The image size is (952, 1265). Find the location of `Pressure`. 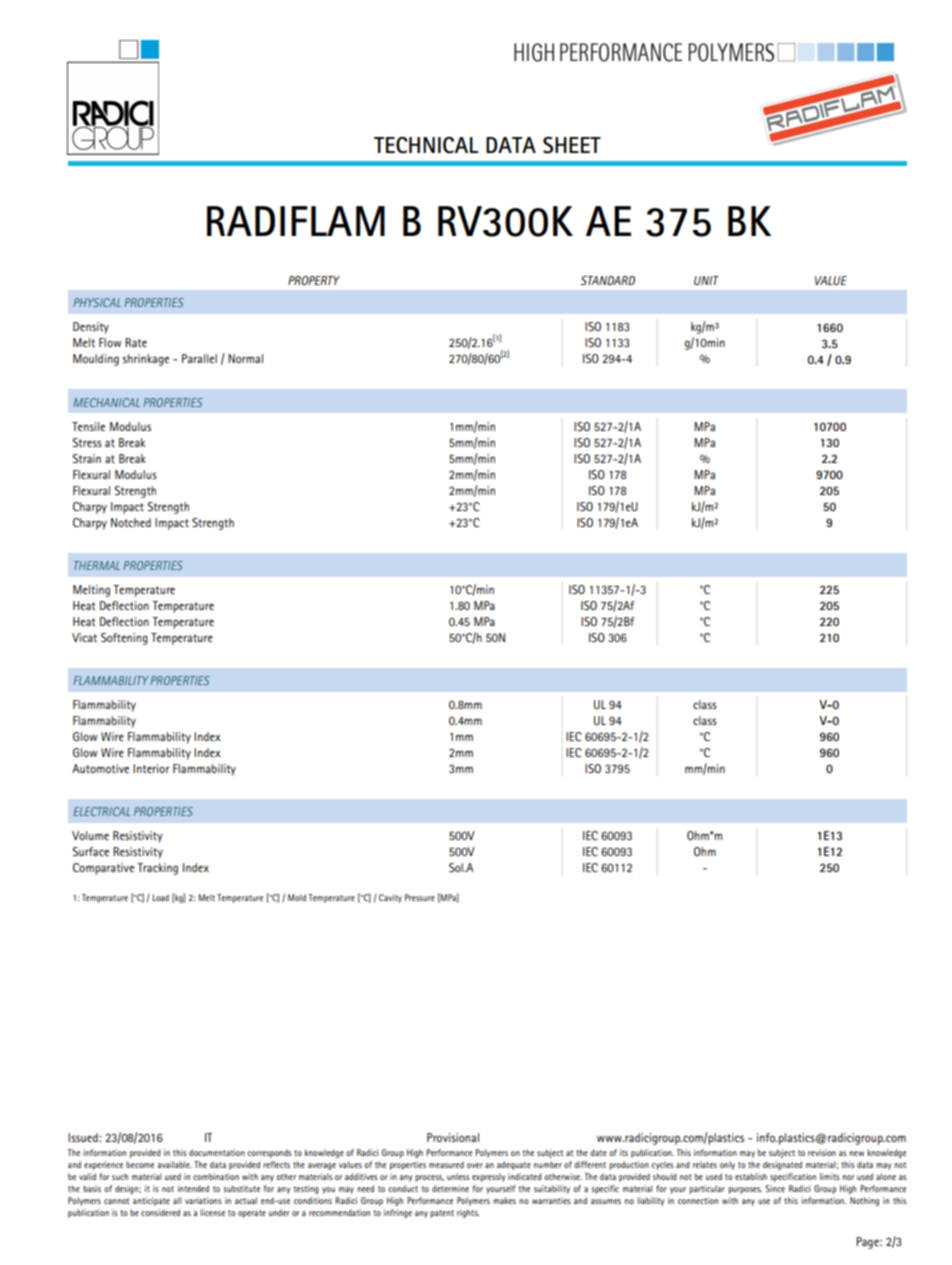

Pressure is located at coordinates (420, 897).
